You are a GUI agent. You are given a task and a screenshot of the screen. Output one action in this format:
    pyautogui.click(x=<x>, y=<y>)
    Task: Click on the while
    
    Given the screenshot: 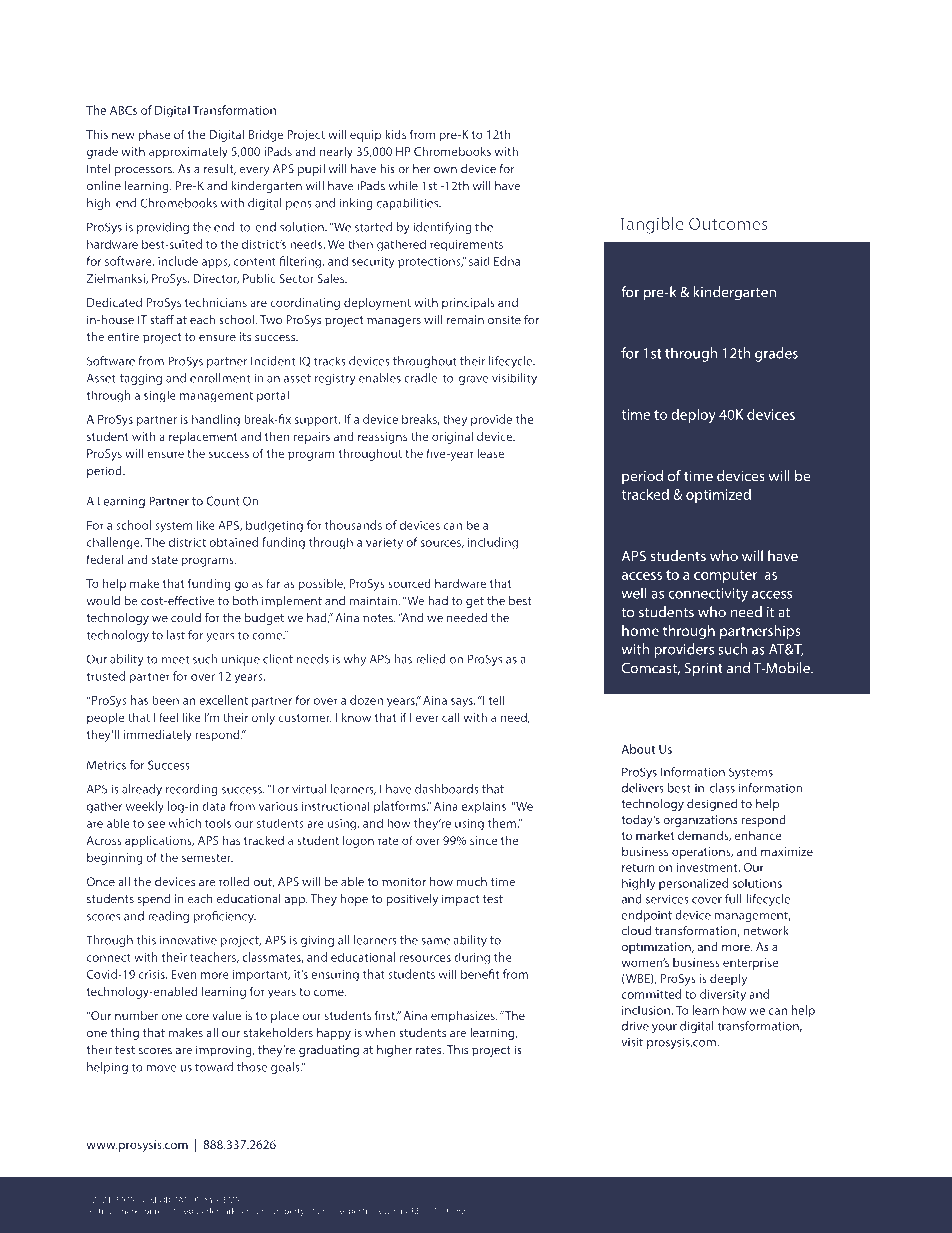 What is the action you would take?
    pyautogui.click(x=403, y=186)
